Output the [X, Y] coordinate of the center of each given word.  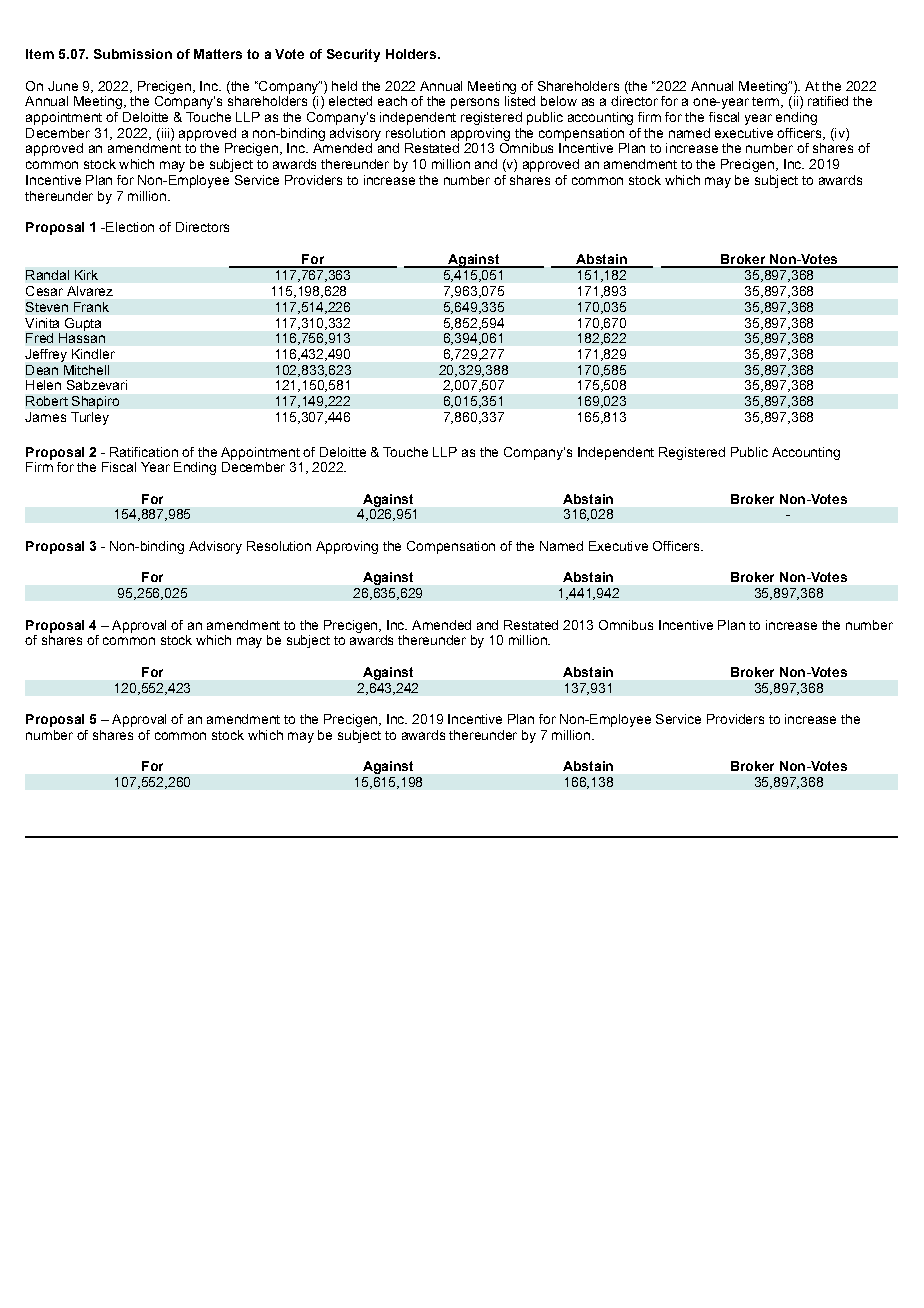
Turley [90, 418]
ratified [828, 101]
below [559, 101]
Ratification [144, 452]
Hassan [82, 338]
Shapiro [95, 402]
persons [475, 103]
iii [164, 133]
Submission [133, 54]
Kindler [93, 354]
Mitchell [86, 370]
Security [353, 55]
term [767, 102]
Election [129, 227]
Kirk [86, 275]
